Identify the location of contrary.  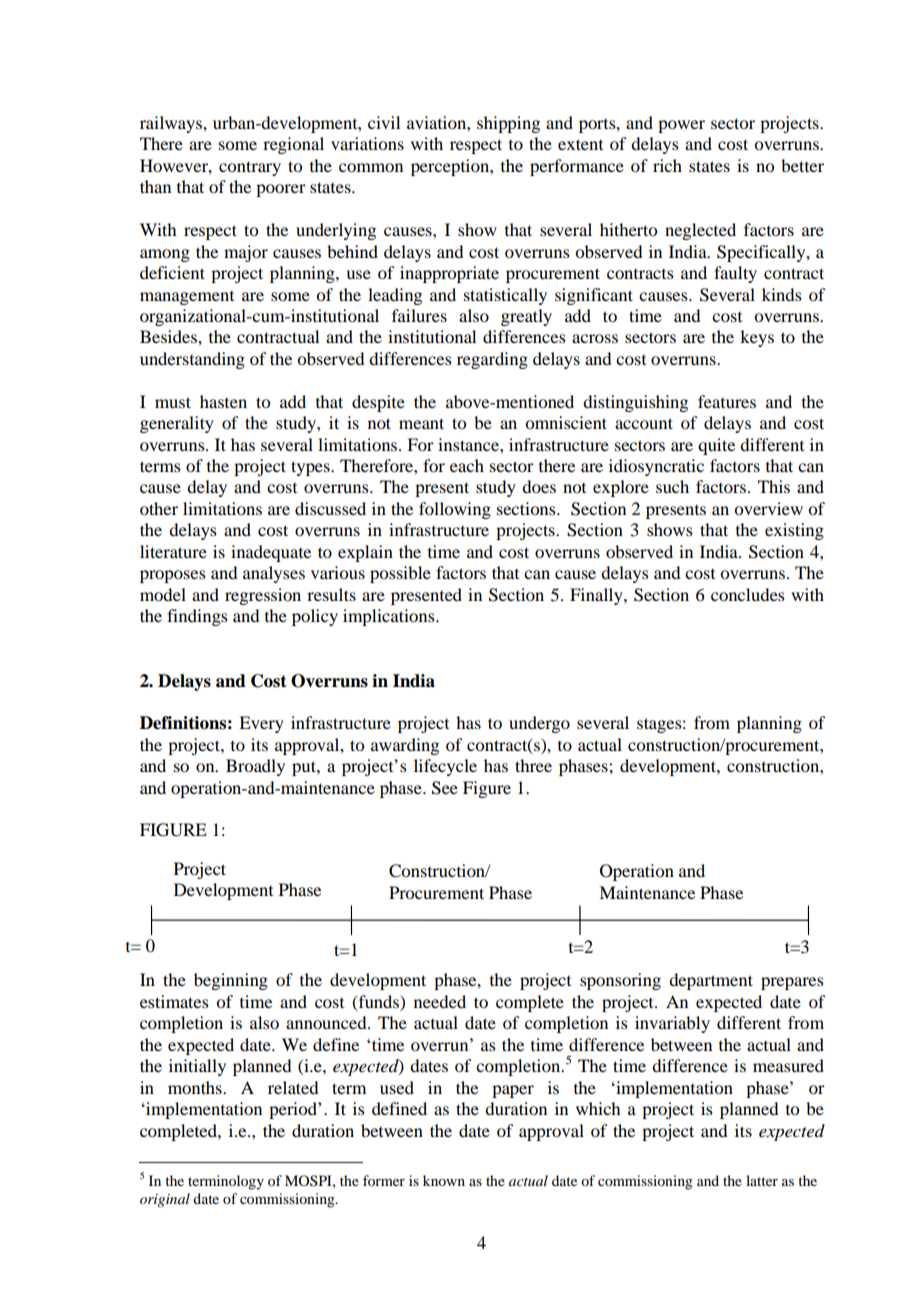
(250, 168).
